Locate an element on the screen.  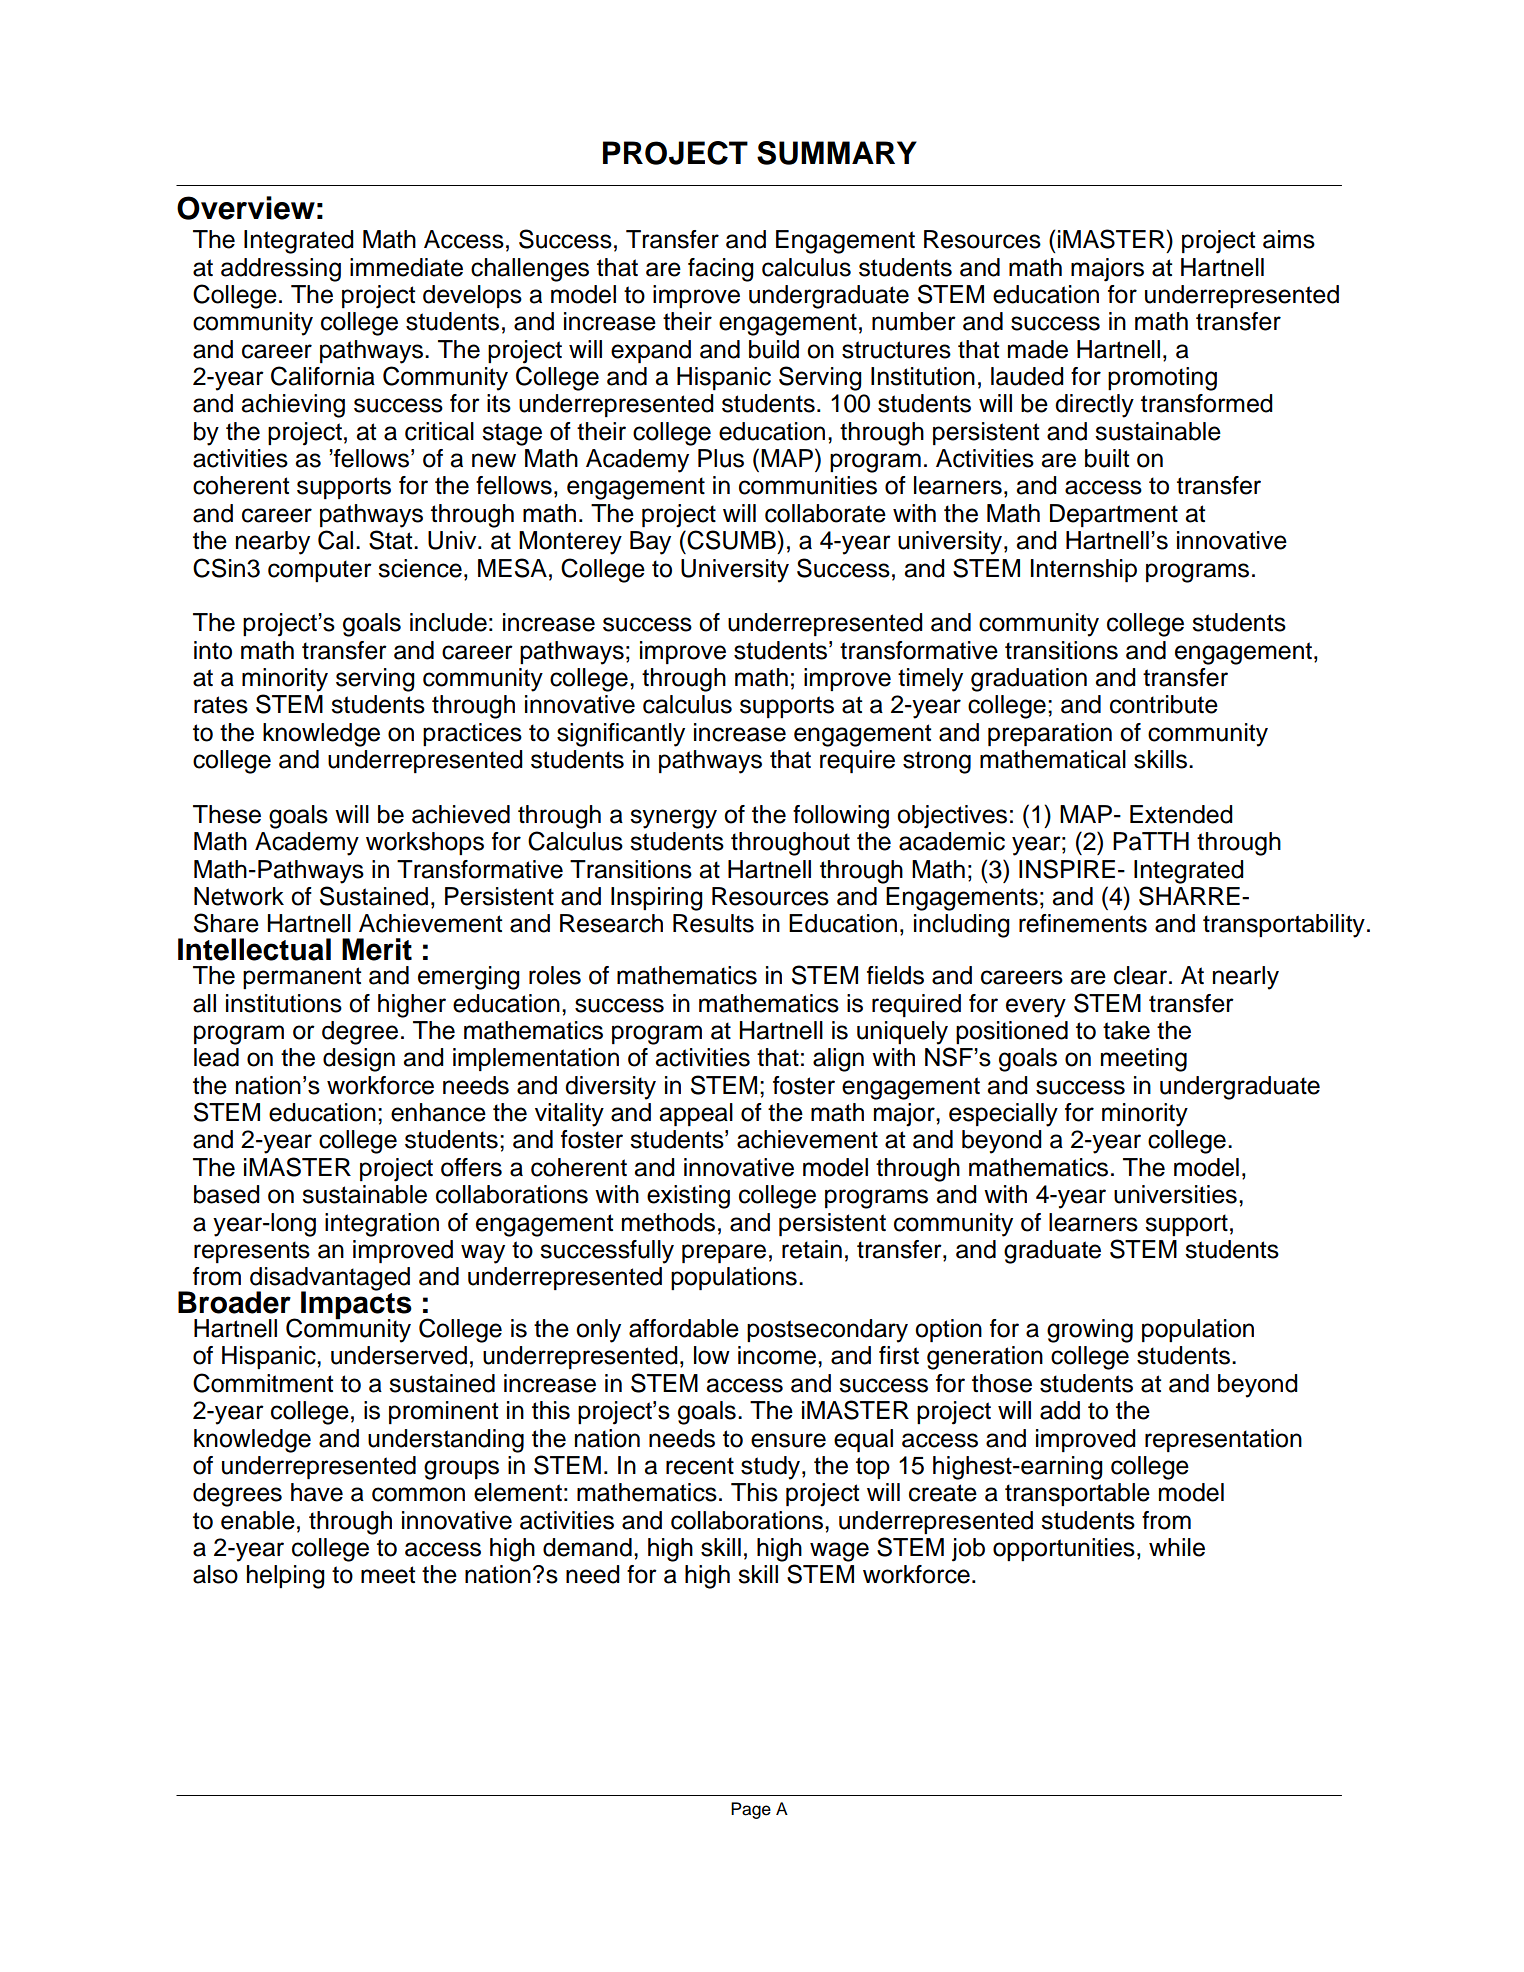
growing is located at coordinates (1090, 1331).
